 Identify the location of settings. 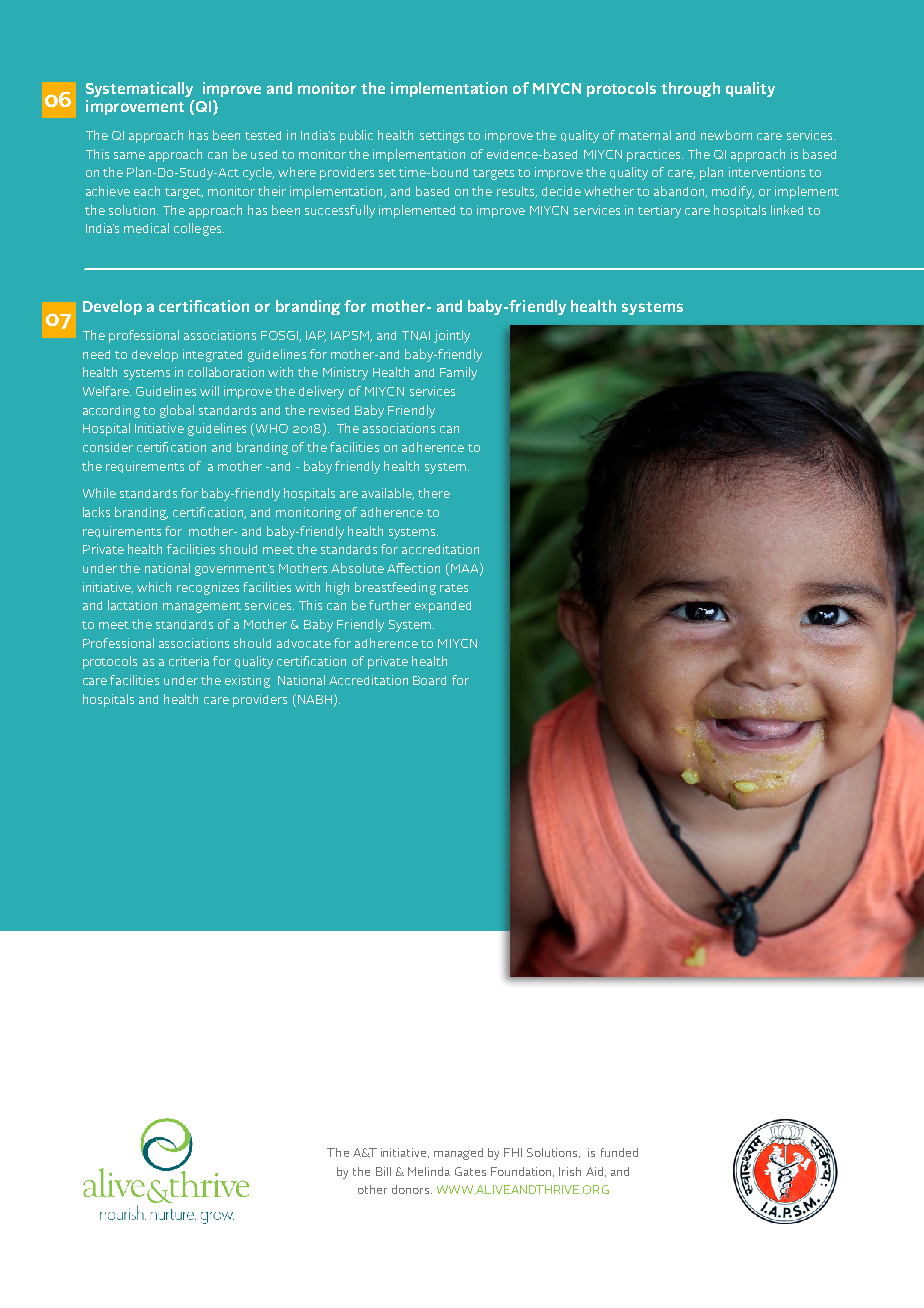
(442, 136).
